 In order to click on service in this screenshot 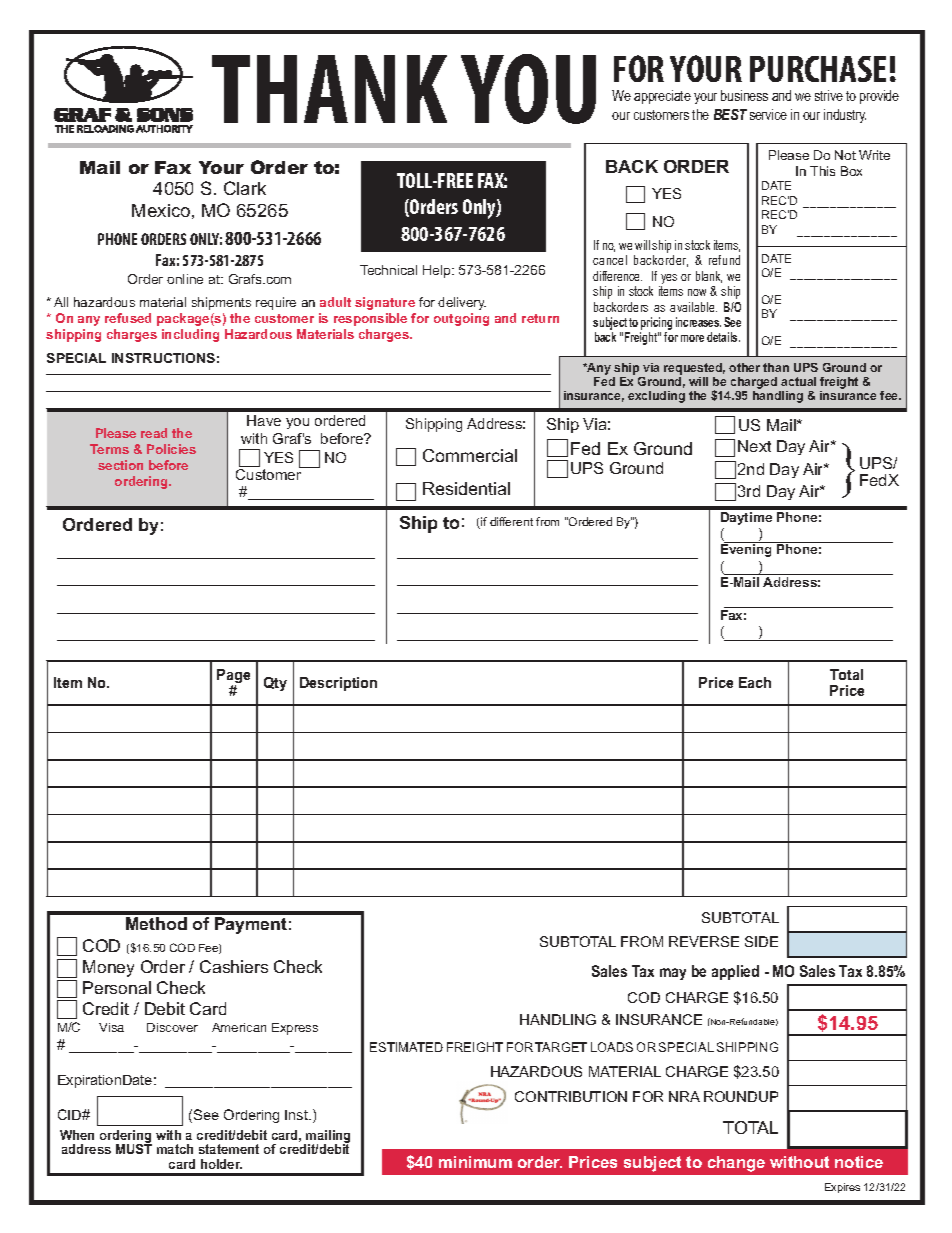, I will do `click(768, 114)`.
